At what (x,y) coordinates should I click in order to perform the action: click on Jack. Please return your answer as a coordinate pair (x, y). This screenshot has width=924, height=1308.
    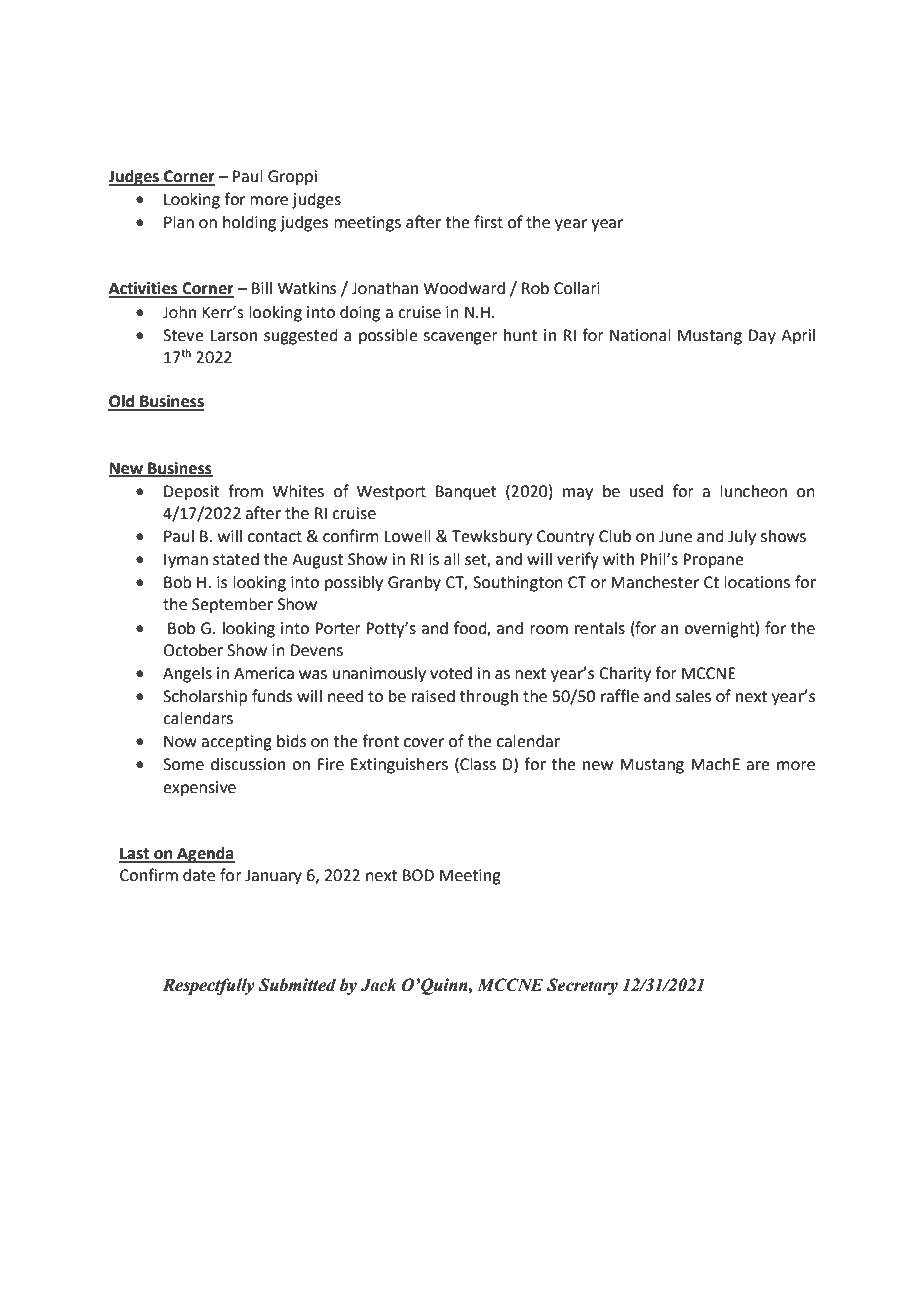
    Looking at the image, I should click on (378, 985).
